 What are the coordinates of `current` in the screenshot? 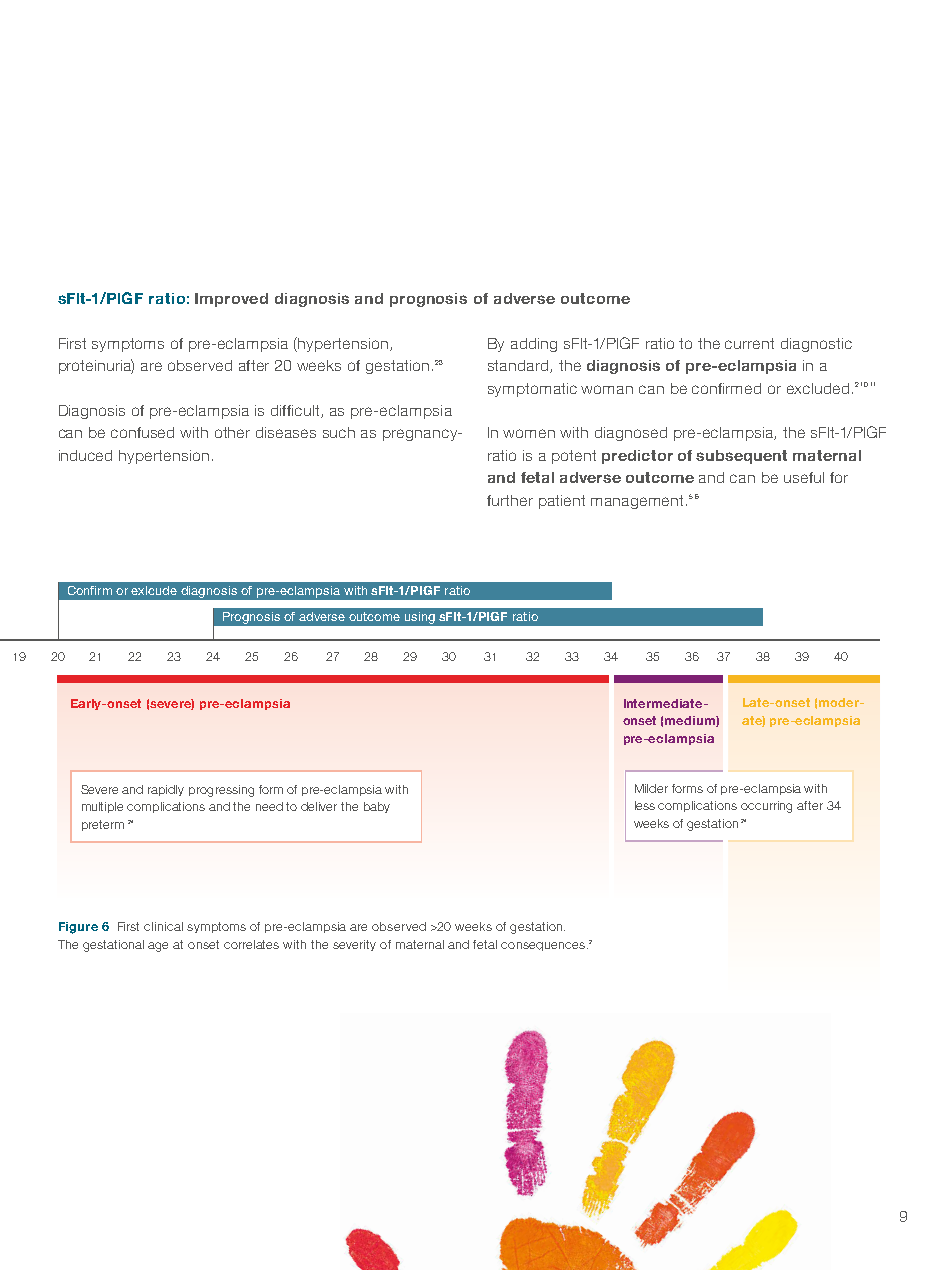 It's located at (749, 343).
